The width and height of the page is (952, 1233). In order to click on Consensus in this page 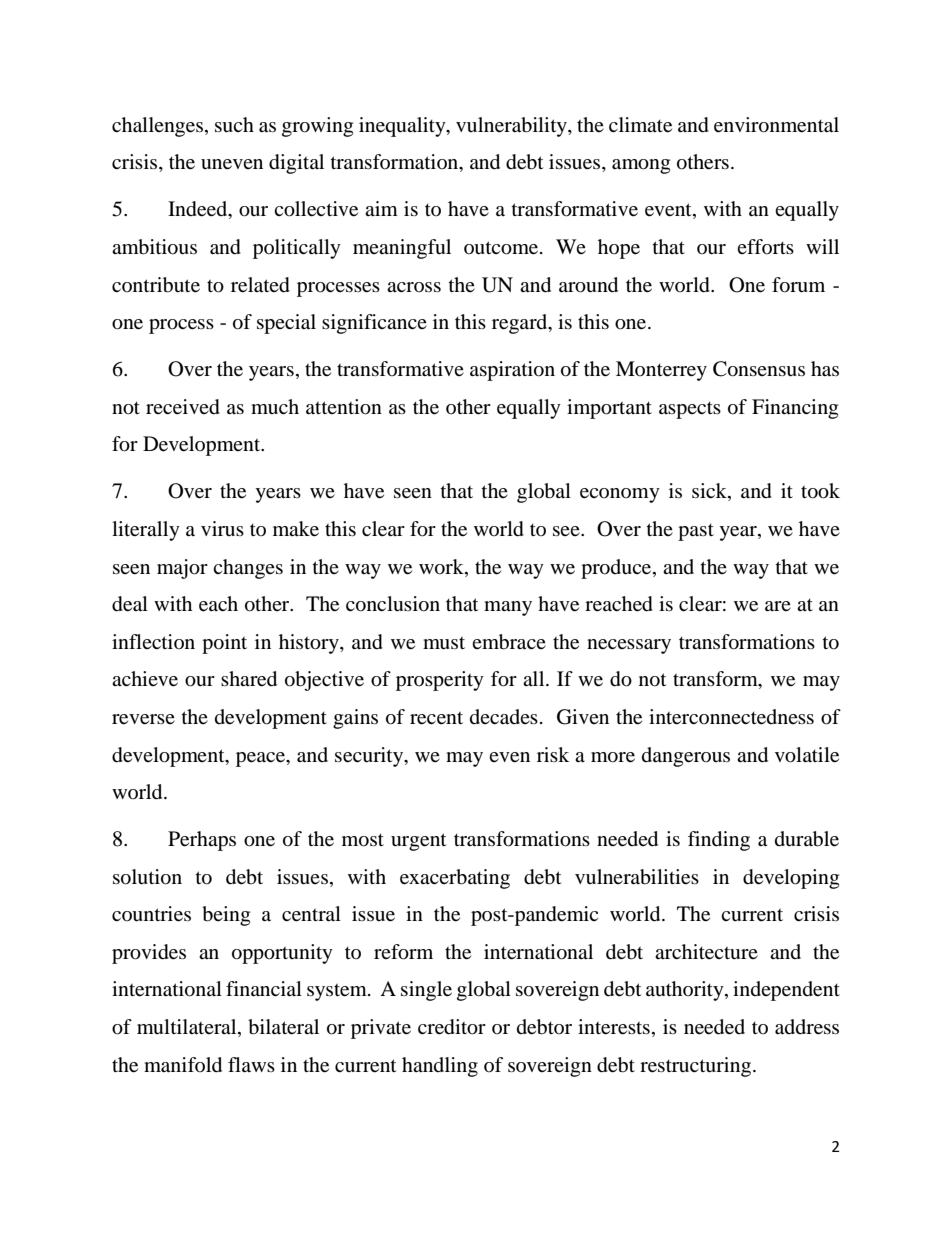, I will do `click(759, 369)`.
